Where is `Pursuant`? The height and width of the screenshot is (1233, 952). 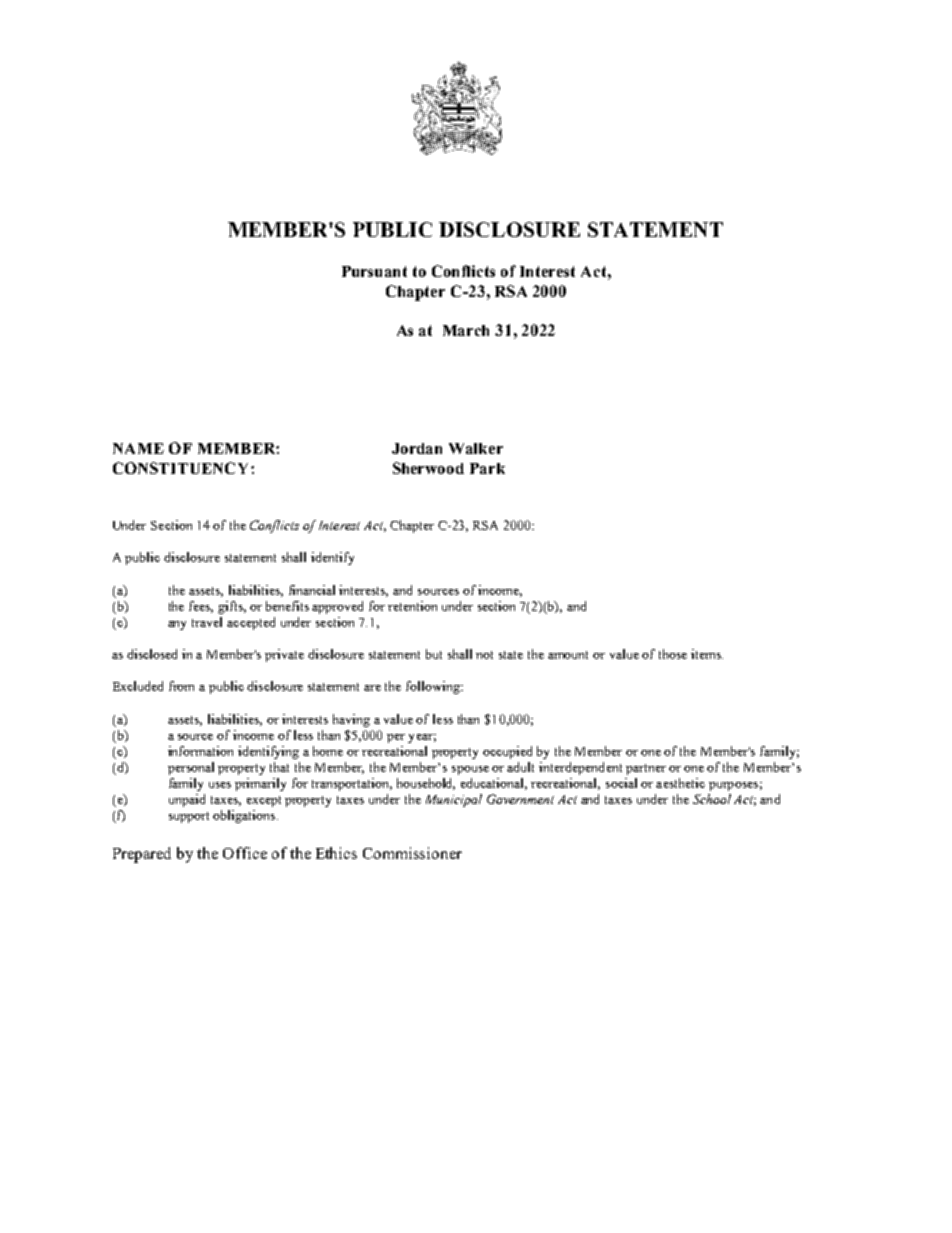
Pursuant is located at coordinates (374, 271).
